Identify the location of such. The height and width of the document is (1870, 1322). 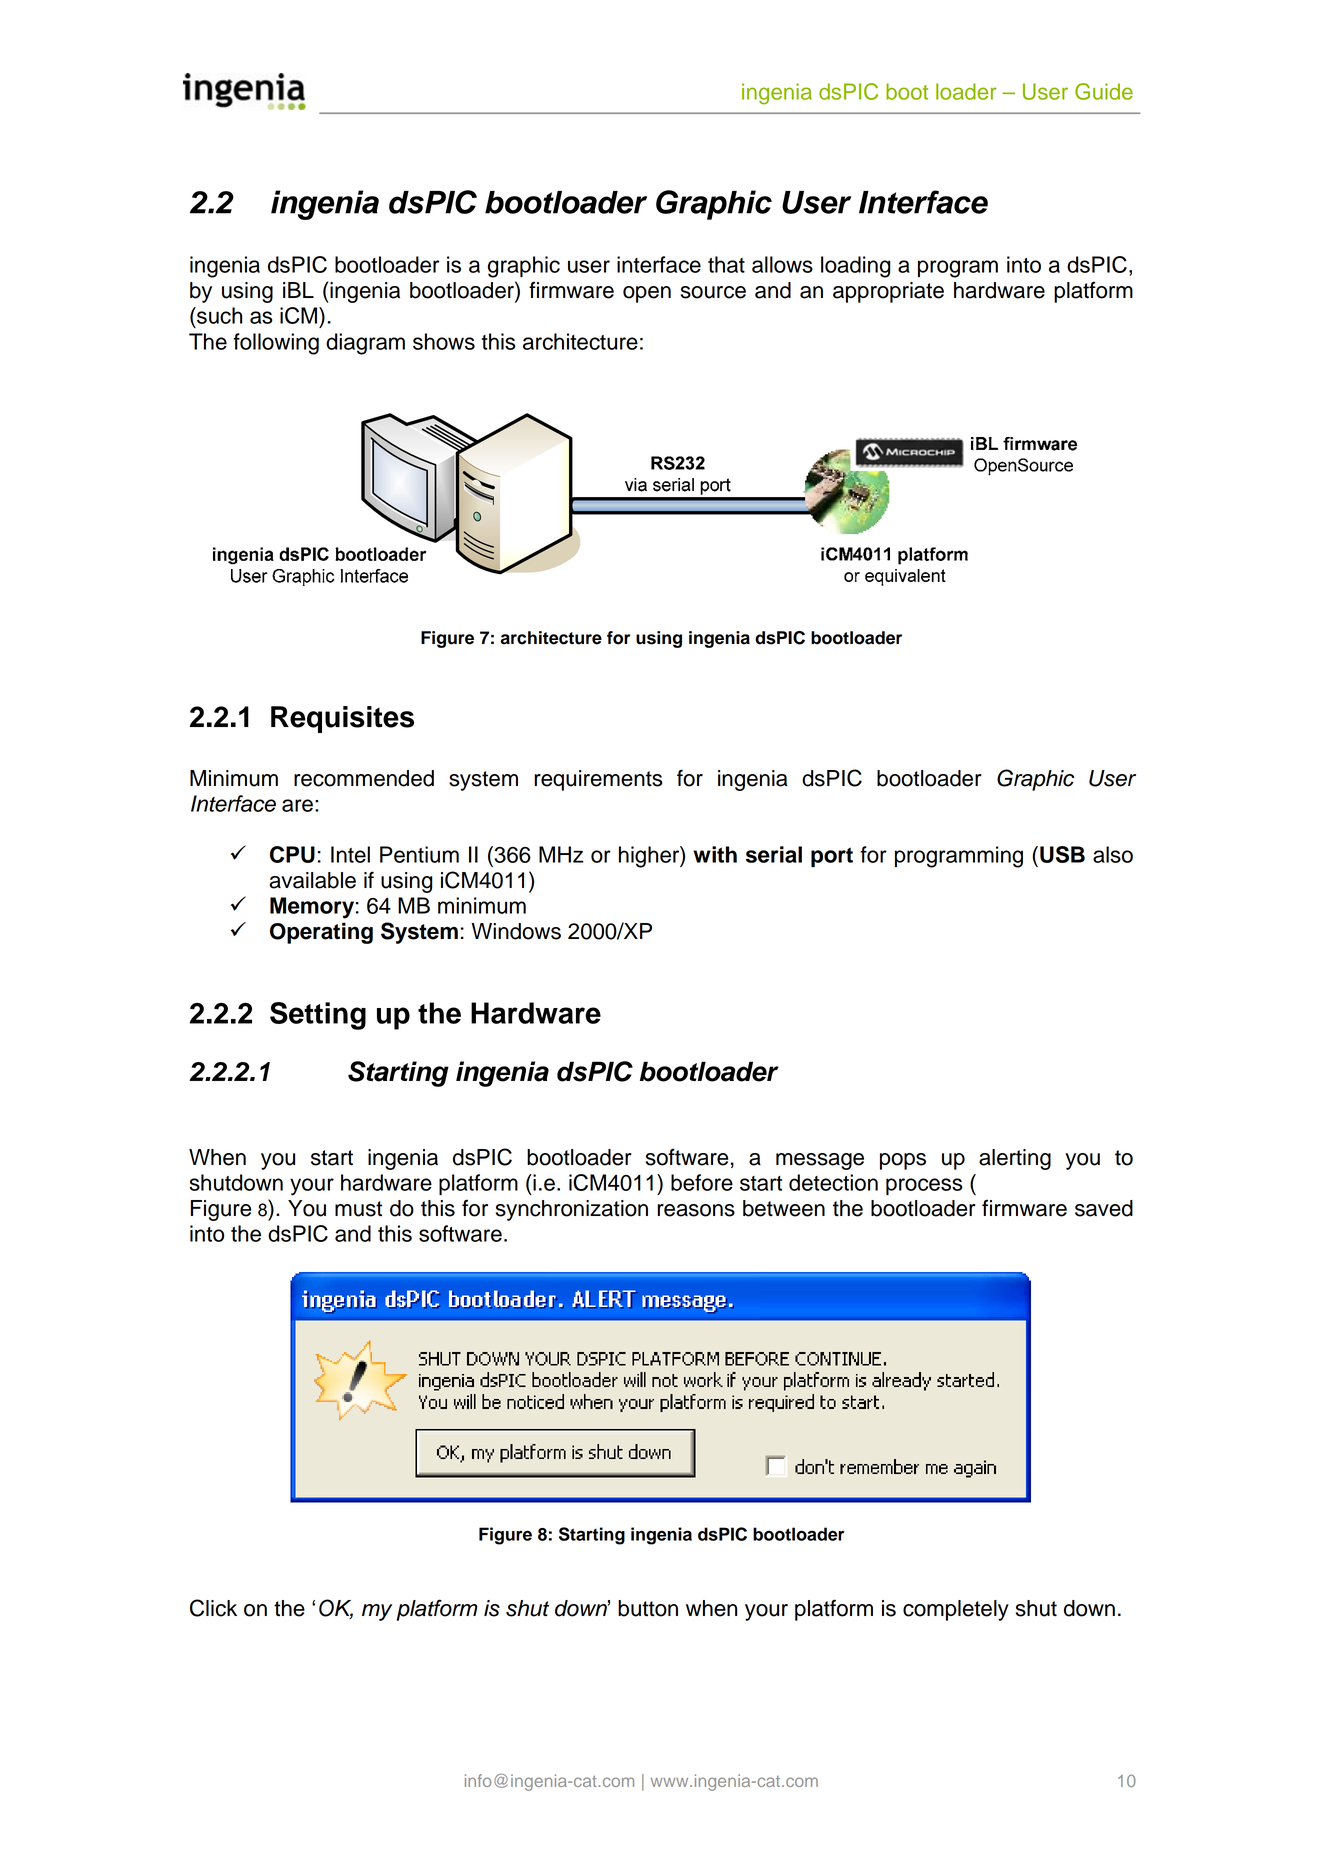
(218, 315).
